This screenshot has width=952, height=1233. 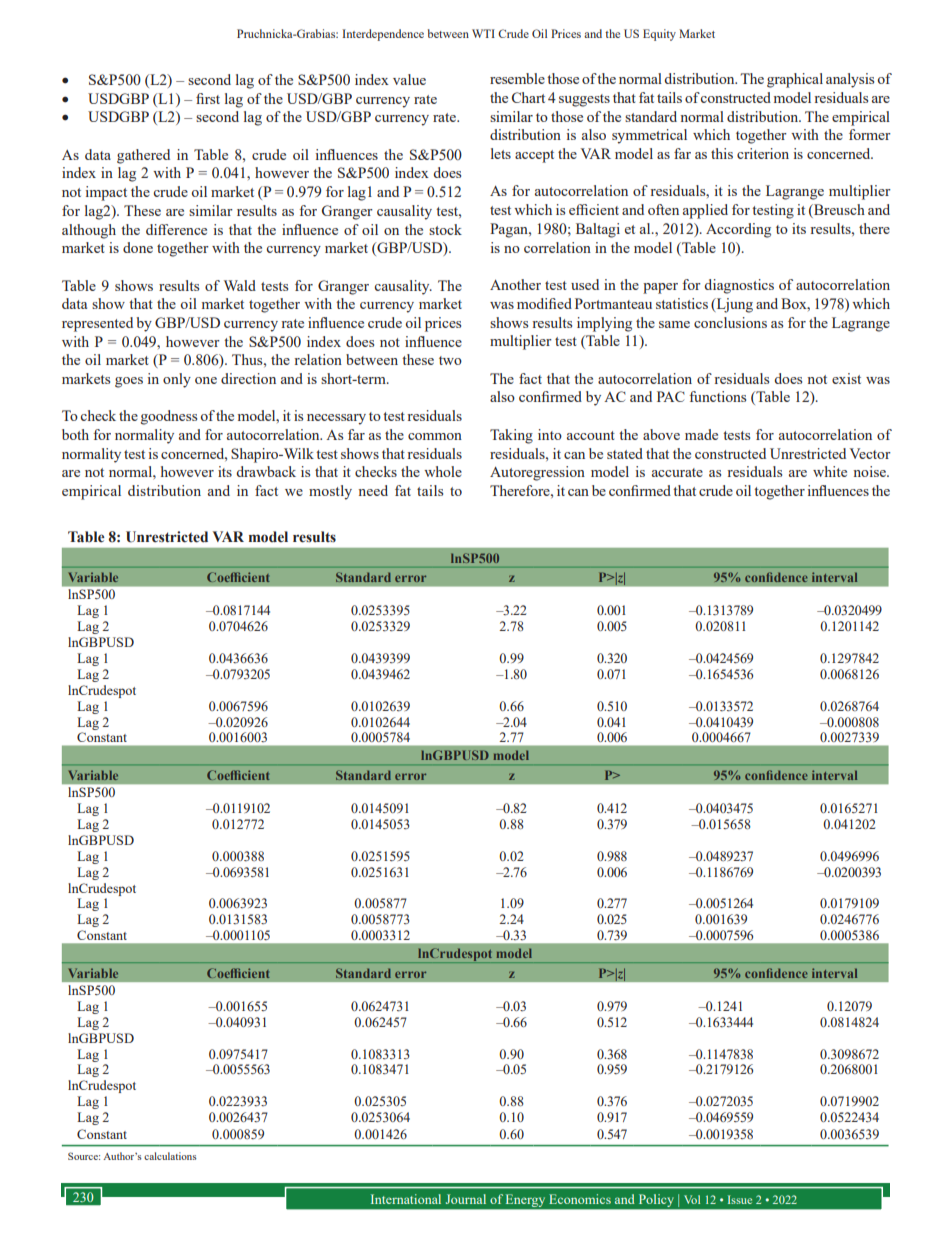 I want to click on graphical, so click(x=795, y=80).
